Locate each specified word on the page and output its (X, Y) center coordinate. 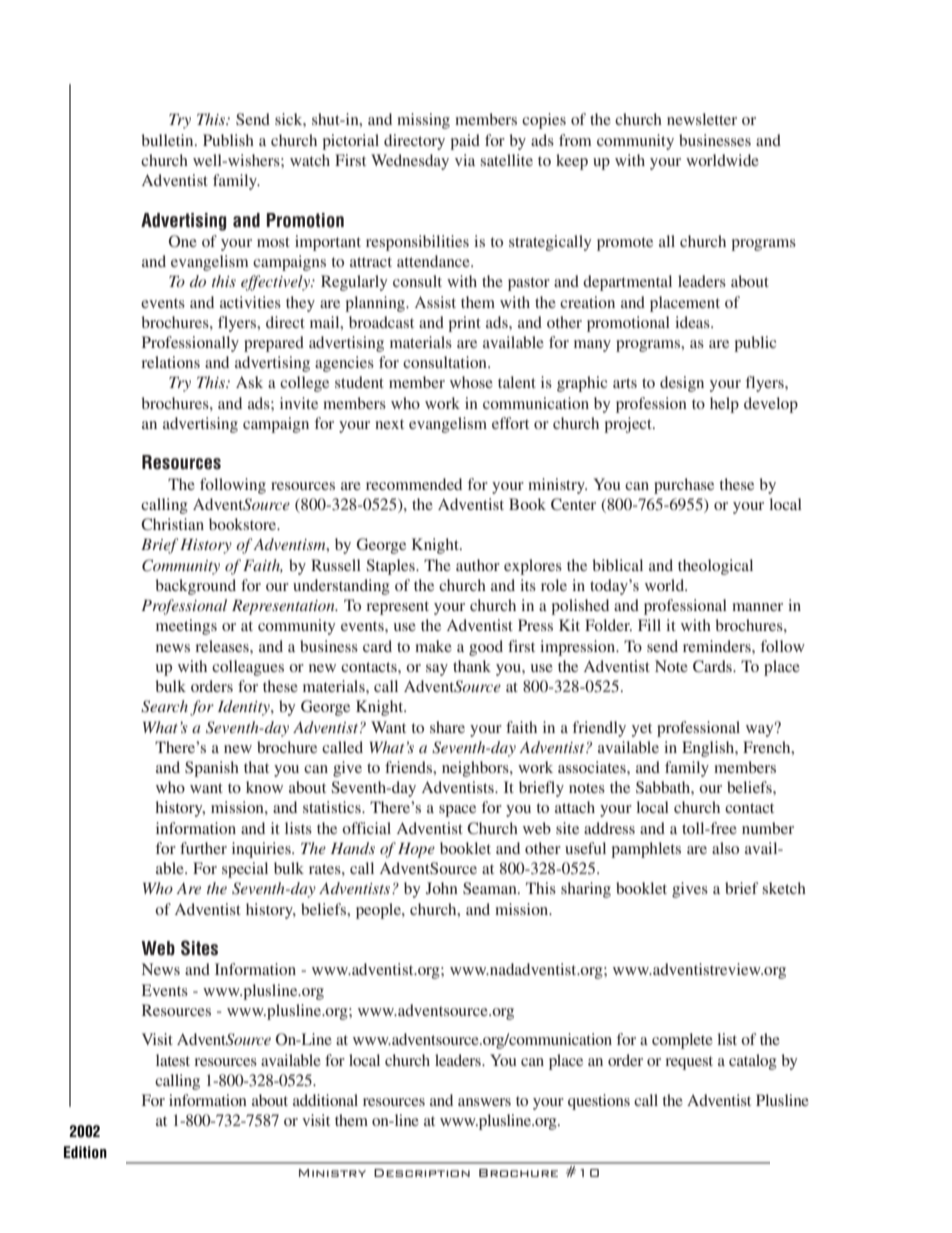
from (575, 140)
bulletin (168, 140)
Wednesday (410, 162)
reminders (718, 646)
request (689, 1063)
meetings (186, 627)
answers (484, 1102)
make (433, 646)
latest (173, 1060)
